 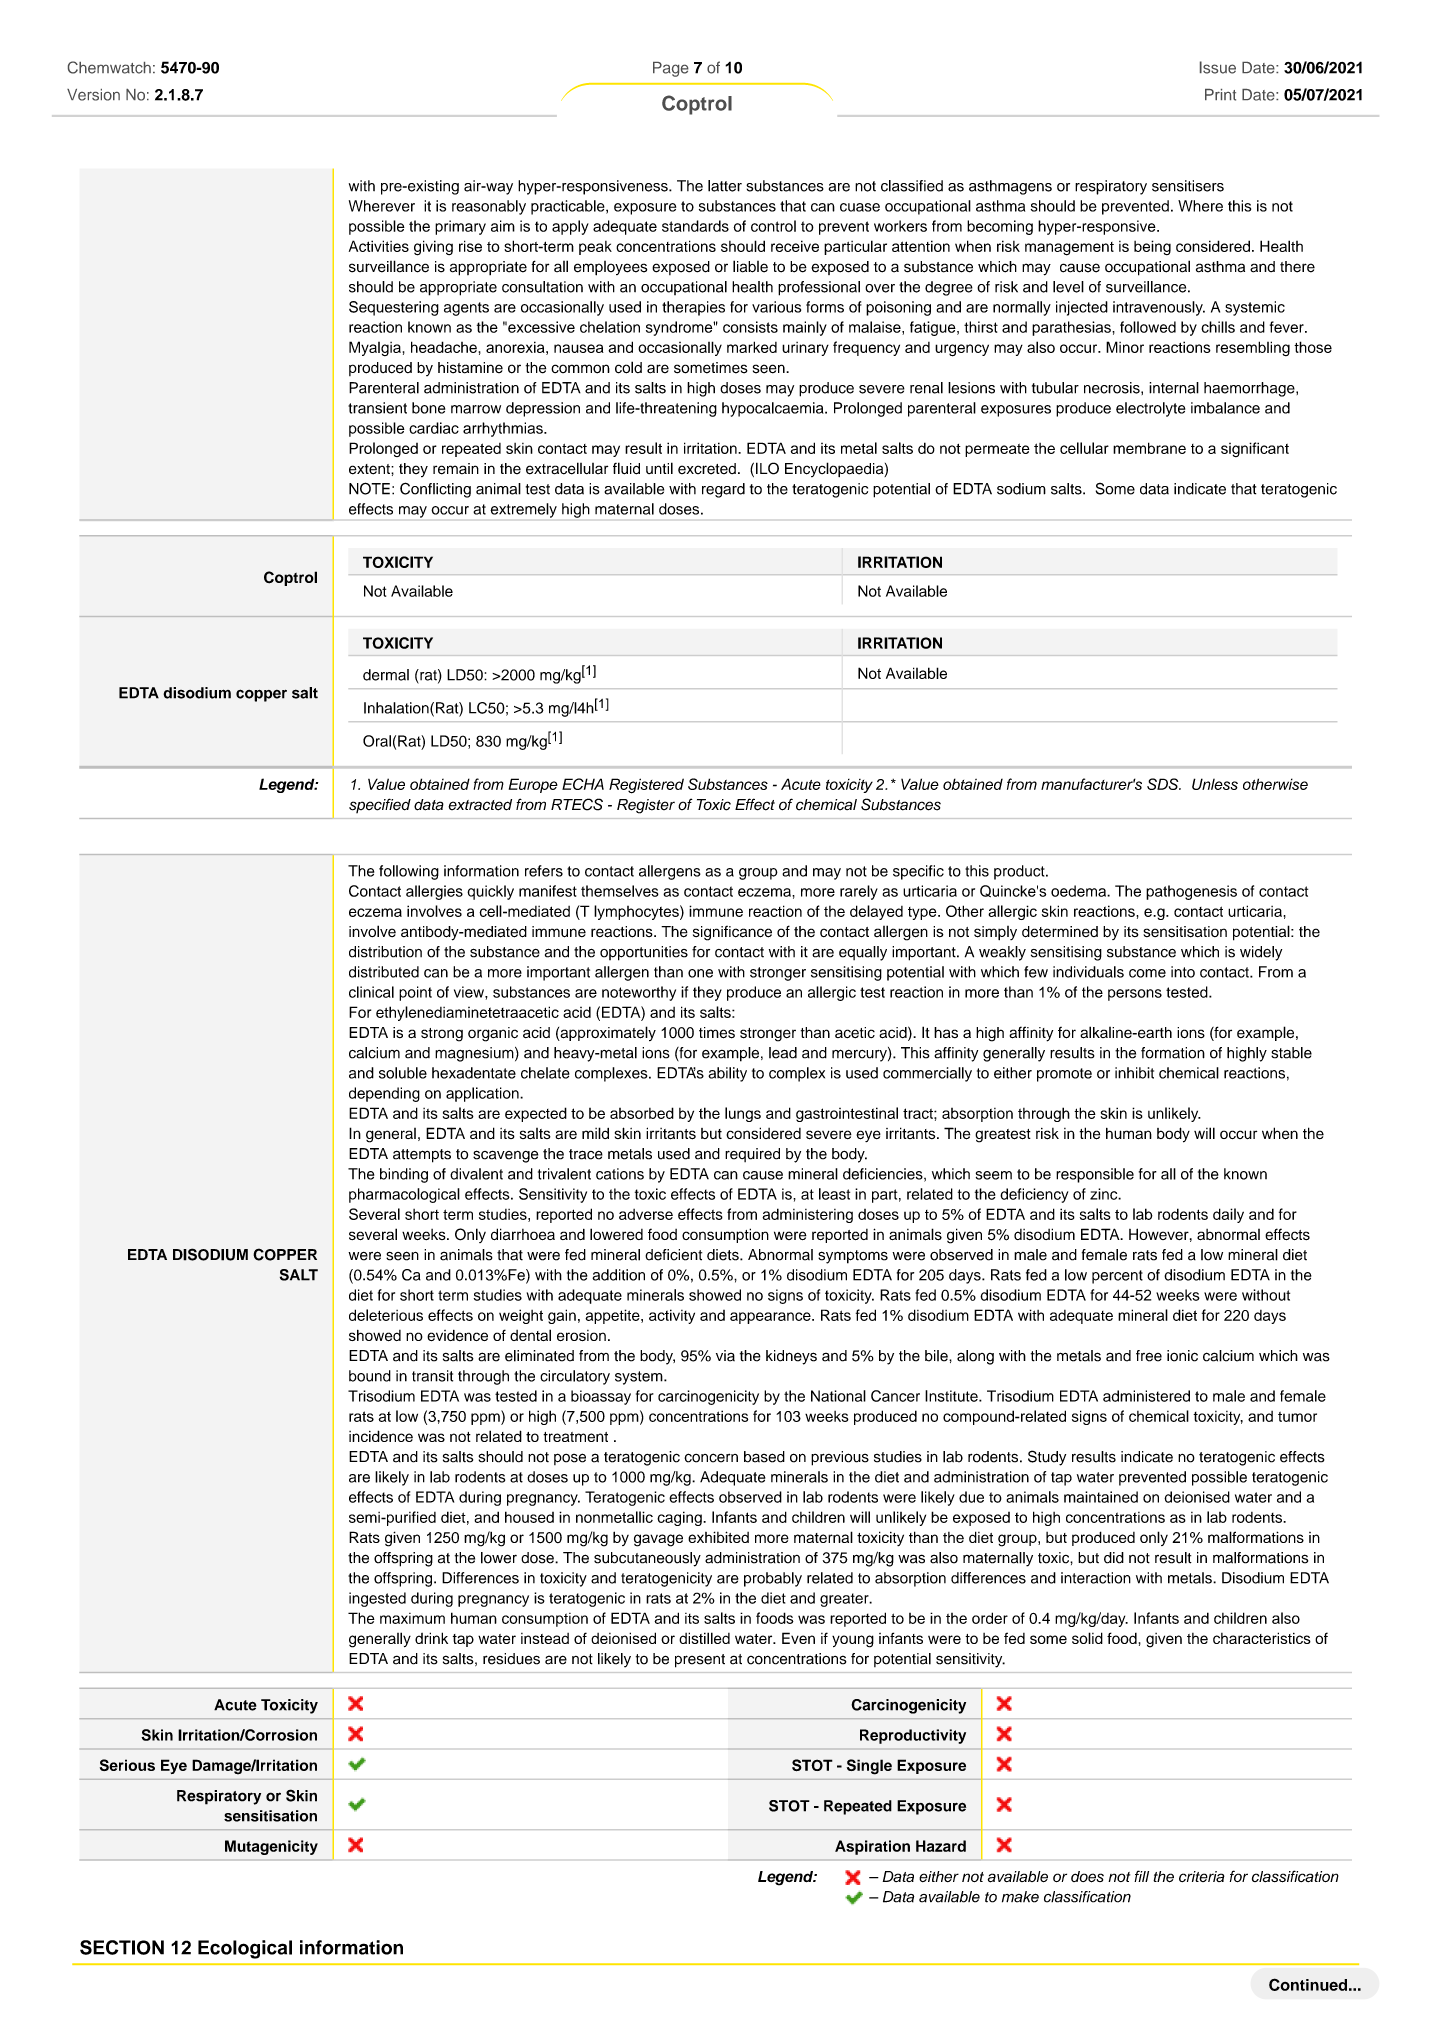 I want to click on clinical, so click(x=371, y=992).
